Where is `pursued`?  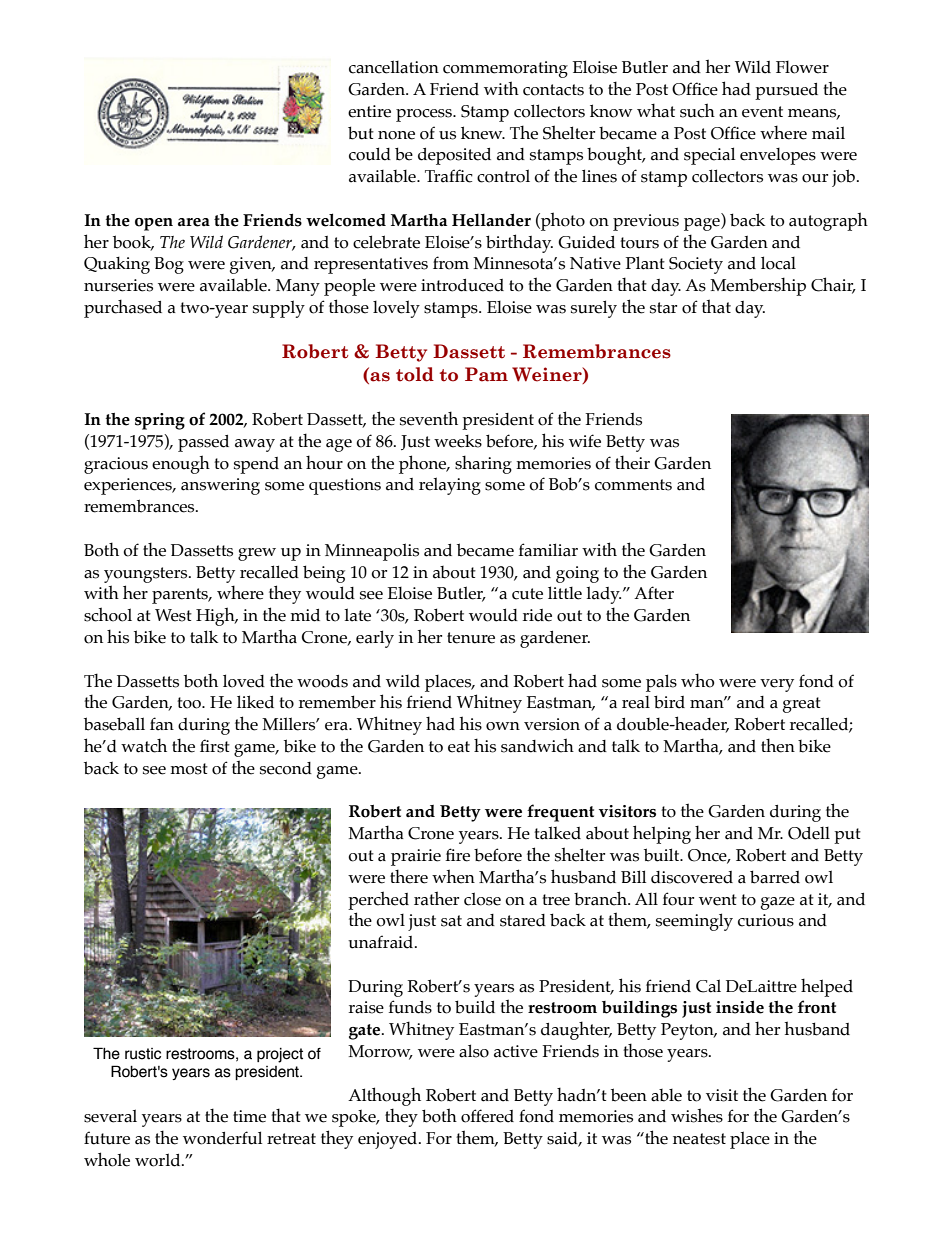 pursued is located at coordinates (786, 91).
